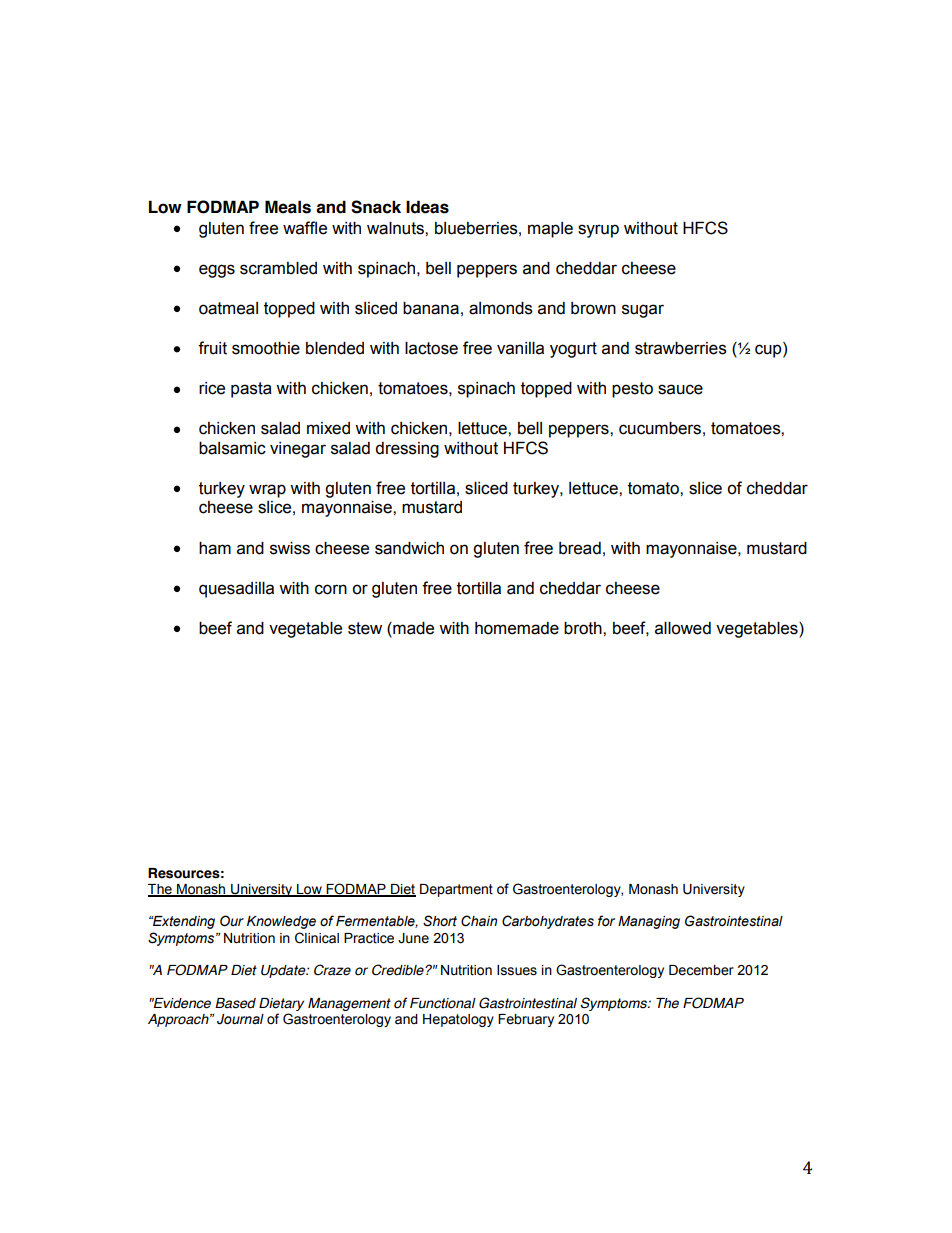 The width and height of the screenshot is (952, 1233). Describe the element at coordinates (584, 628) in the screenshot. I see `broth` at that location.
